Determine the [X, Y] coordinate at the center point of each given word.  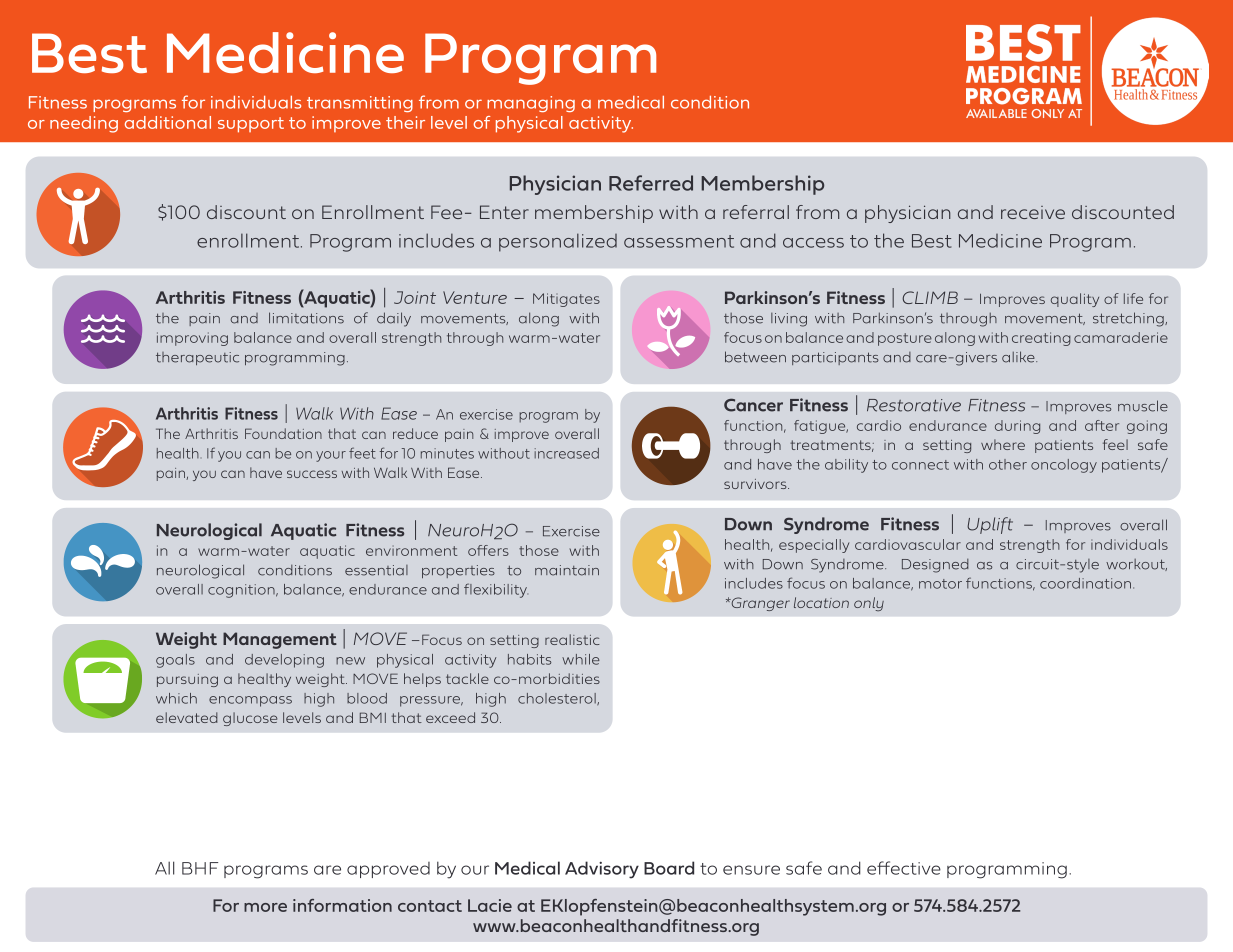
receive [1033, 212]
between [755, 357]
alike [1019, 357]
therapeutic [197, 358]
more [265, 907]
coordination [1085, 583]
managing [531, 104]
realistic [572, 639]
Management [280, 640]
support [251, 125]
